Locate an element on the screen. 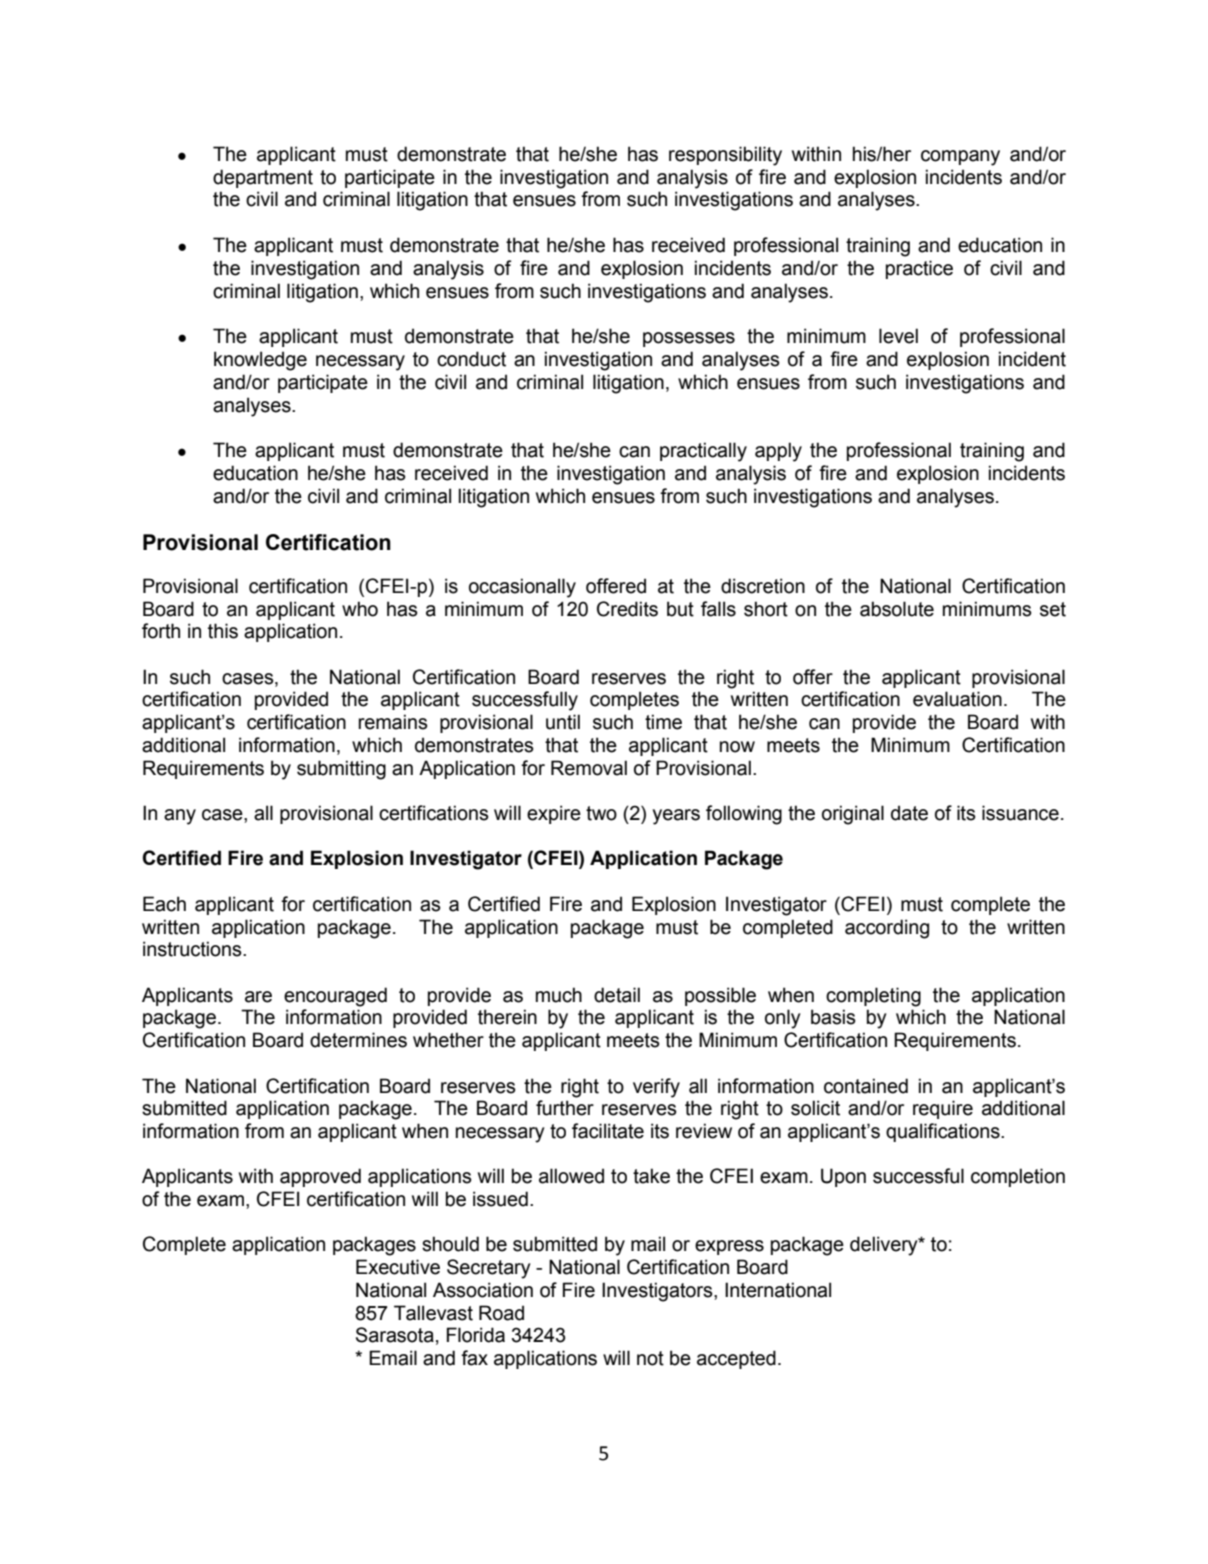 This screenshot has height=1564, width=1208. company is located at coordinates (960, 158).
